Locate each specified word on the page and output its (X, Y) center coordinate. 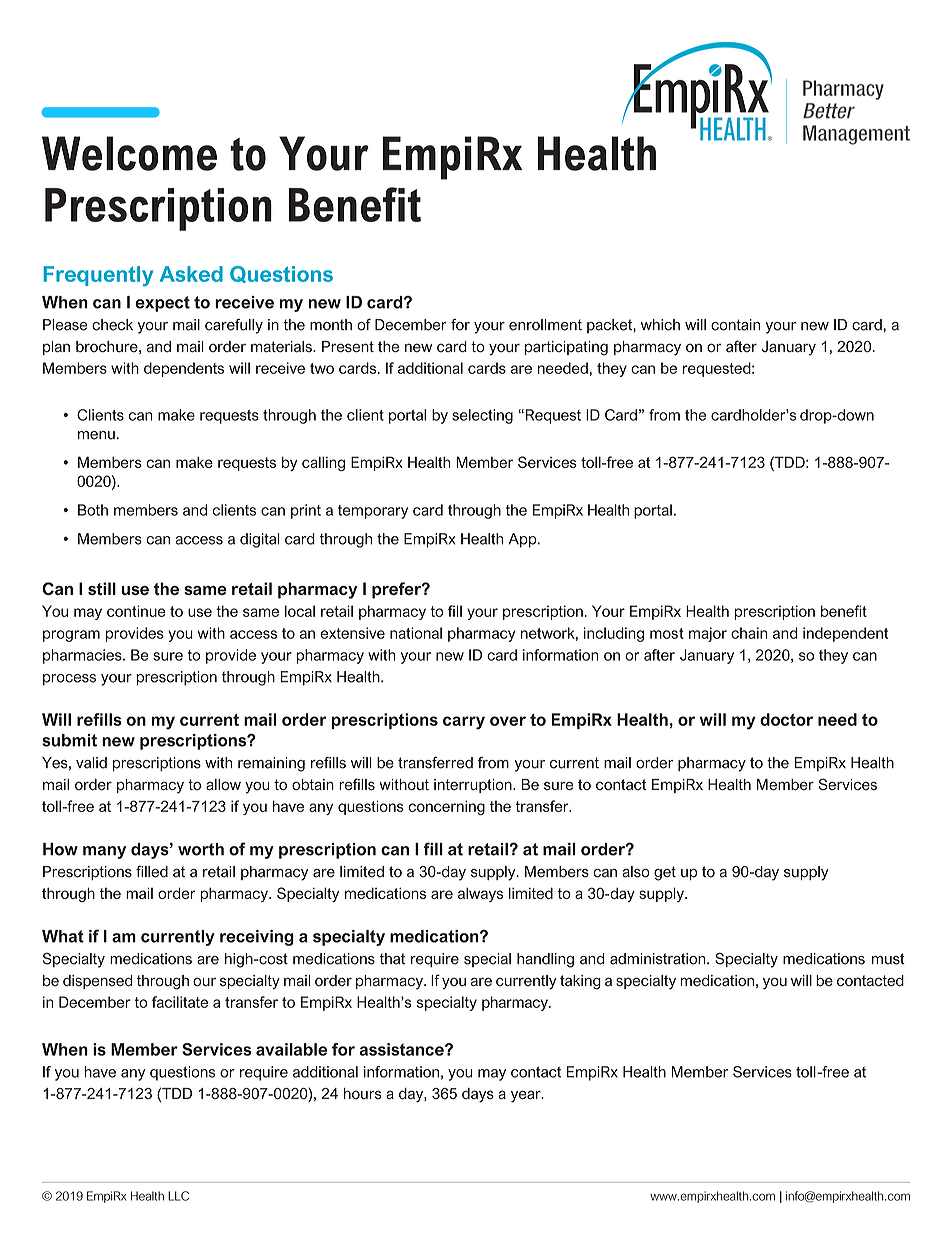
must (888, 959)
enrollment (545, 325)
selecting (482, 416)
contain (735, 325)
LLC (178, 1196)
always (480, 894)
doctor (786, 719)
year (527, 1096)
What (63, 936)
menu (96, 435)
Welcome (129, 153)
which (660, 325)
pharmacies (83, 656)
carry (464, 723)
